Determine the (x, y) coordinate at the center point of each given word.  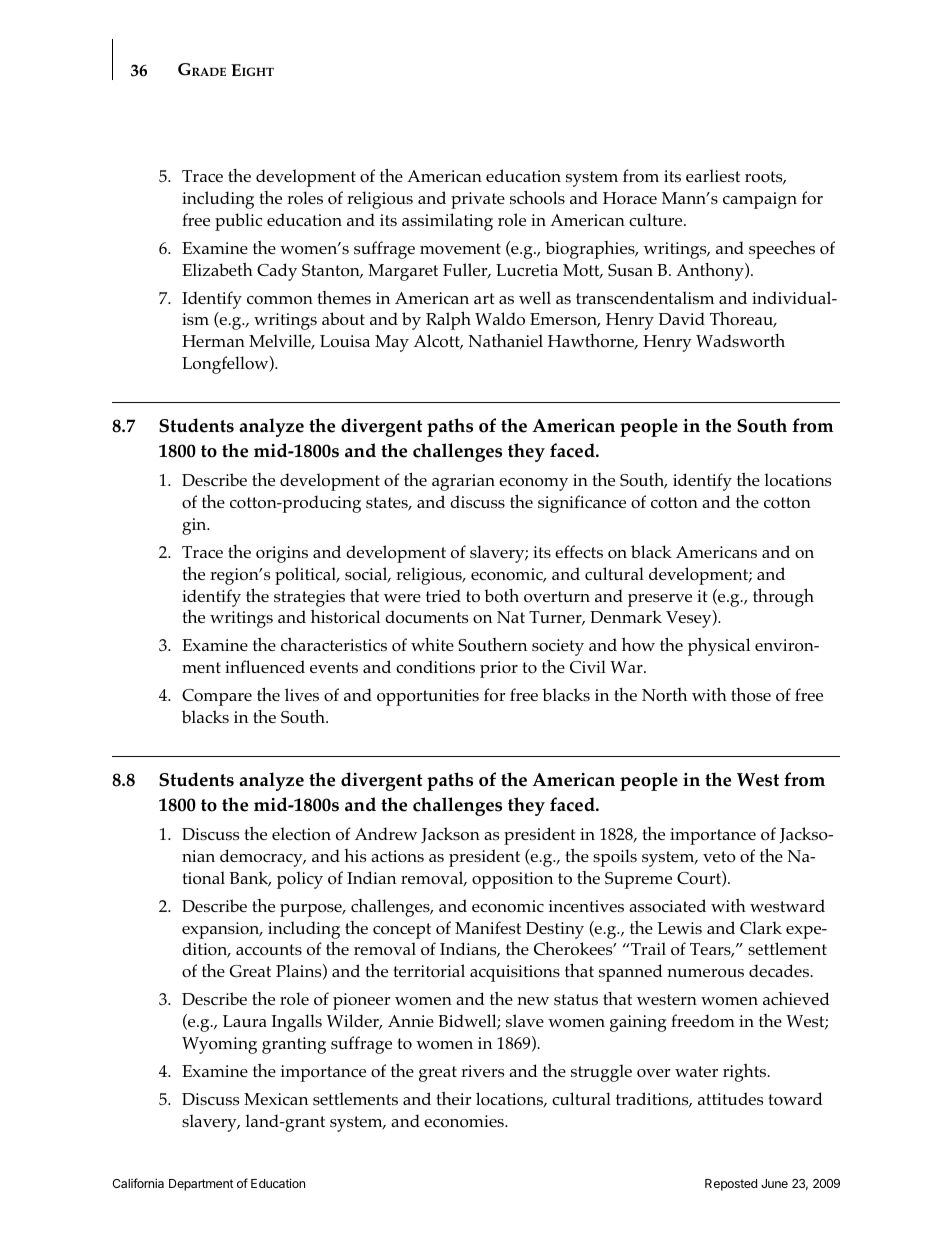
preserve (660, 600)
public (238, 222)
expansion (222, 930)
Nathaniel (506, 340)
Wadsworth (740, 341)
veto (719, 857)
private (478, 200)
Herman (213, 341)
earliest (713, 175)
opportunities (428, 697)
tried (443, 595)
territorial (429, 971)
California (138, 1183)
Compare (217, 697)
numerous (705, 973)
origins (282, 554)
